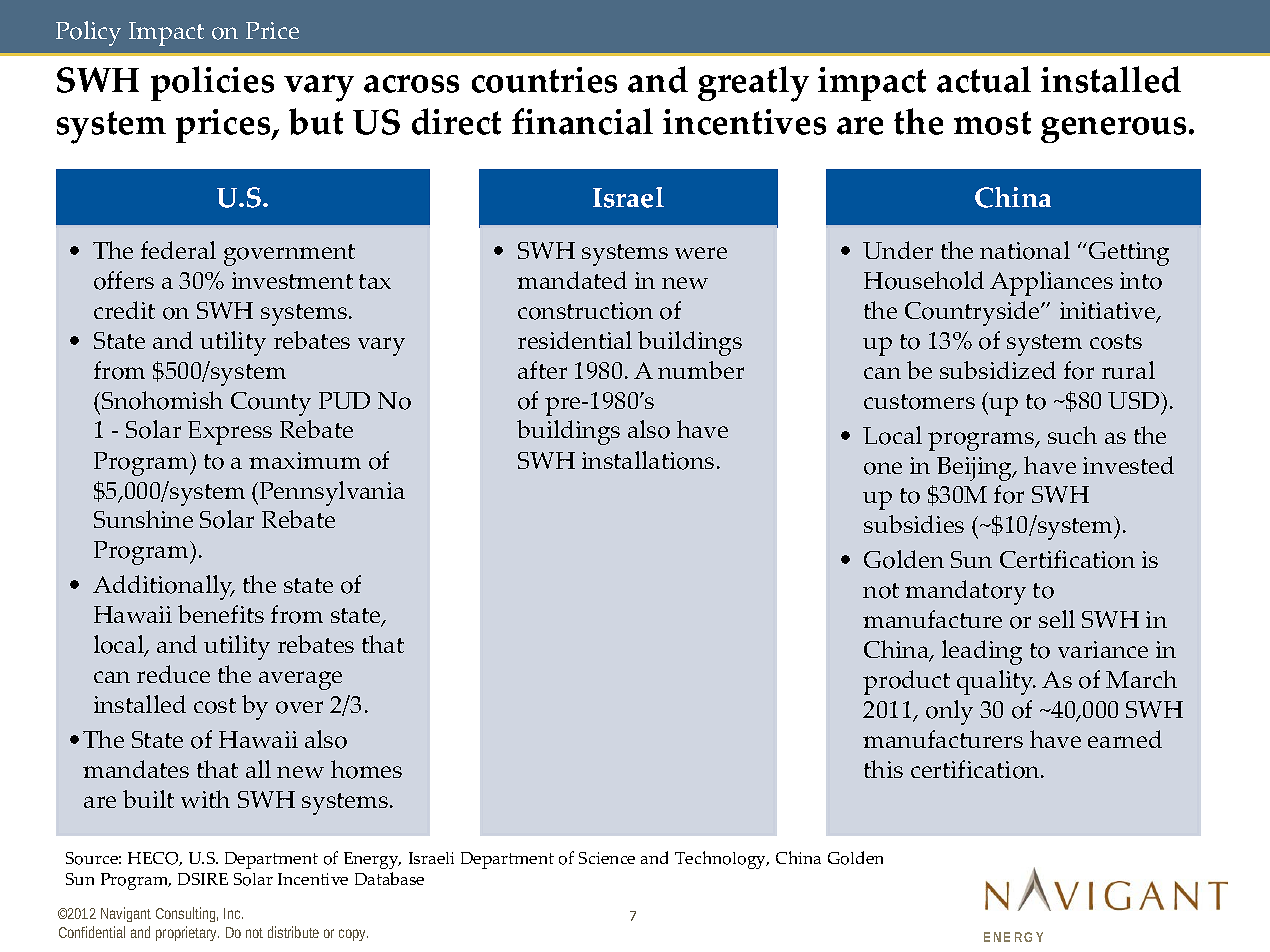  What do you see at coordinates (544, 80) in the document?
I see `countries` at bounding box center [544, 80].
